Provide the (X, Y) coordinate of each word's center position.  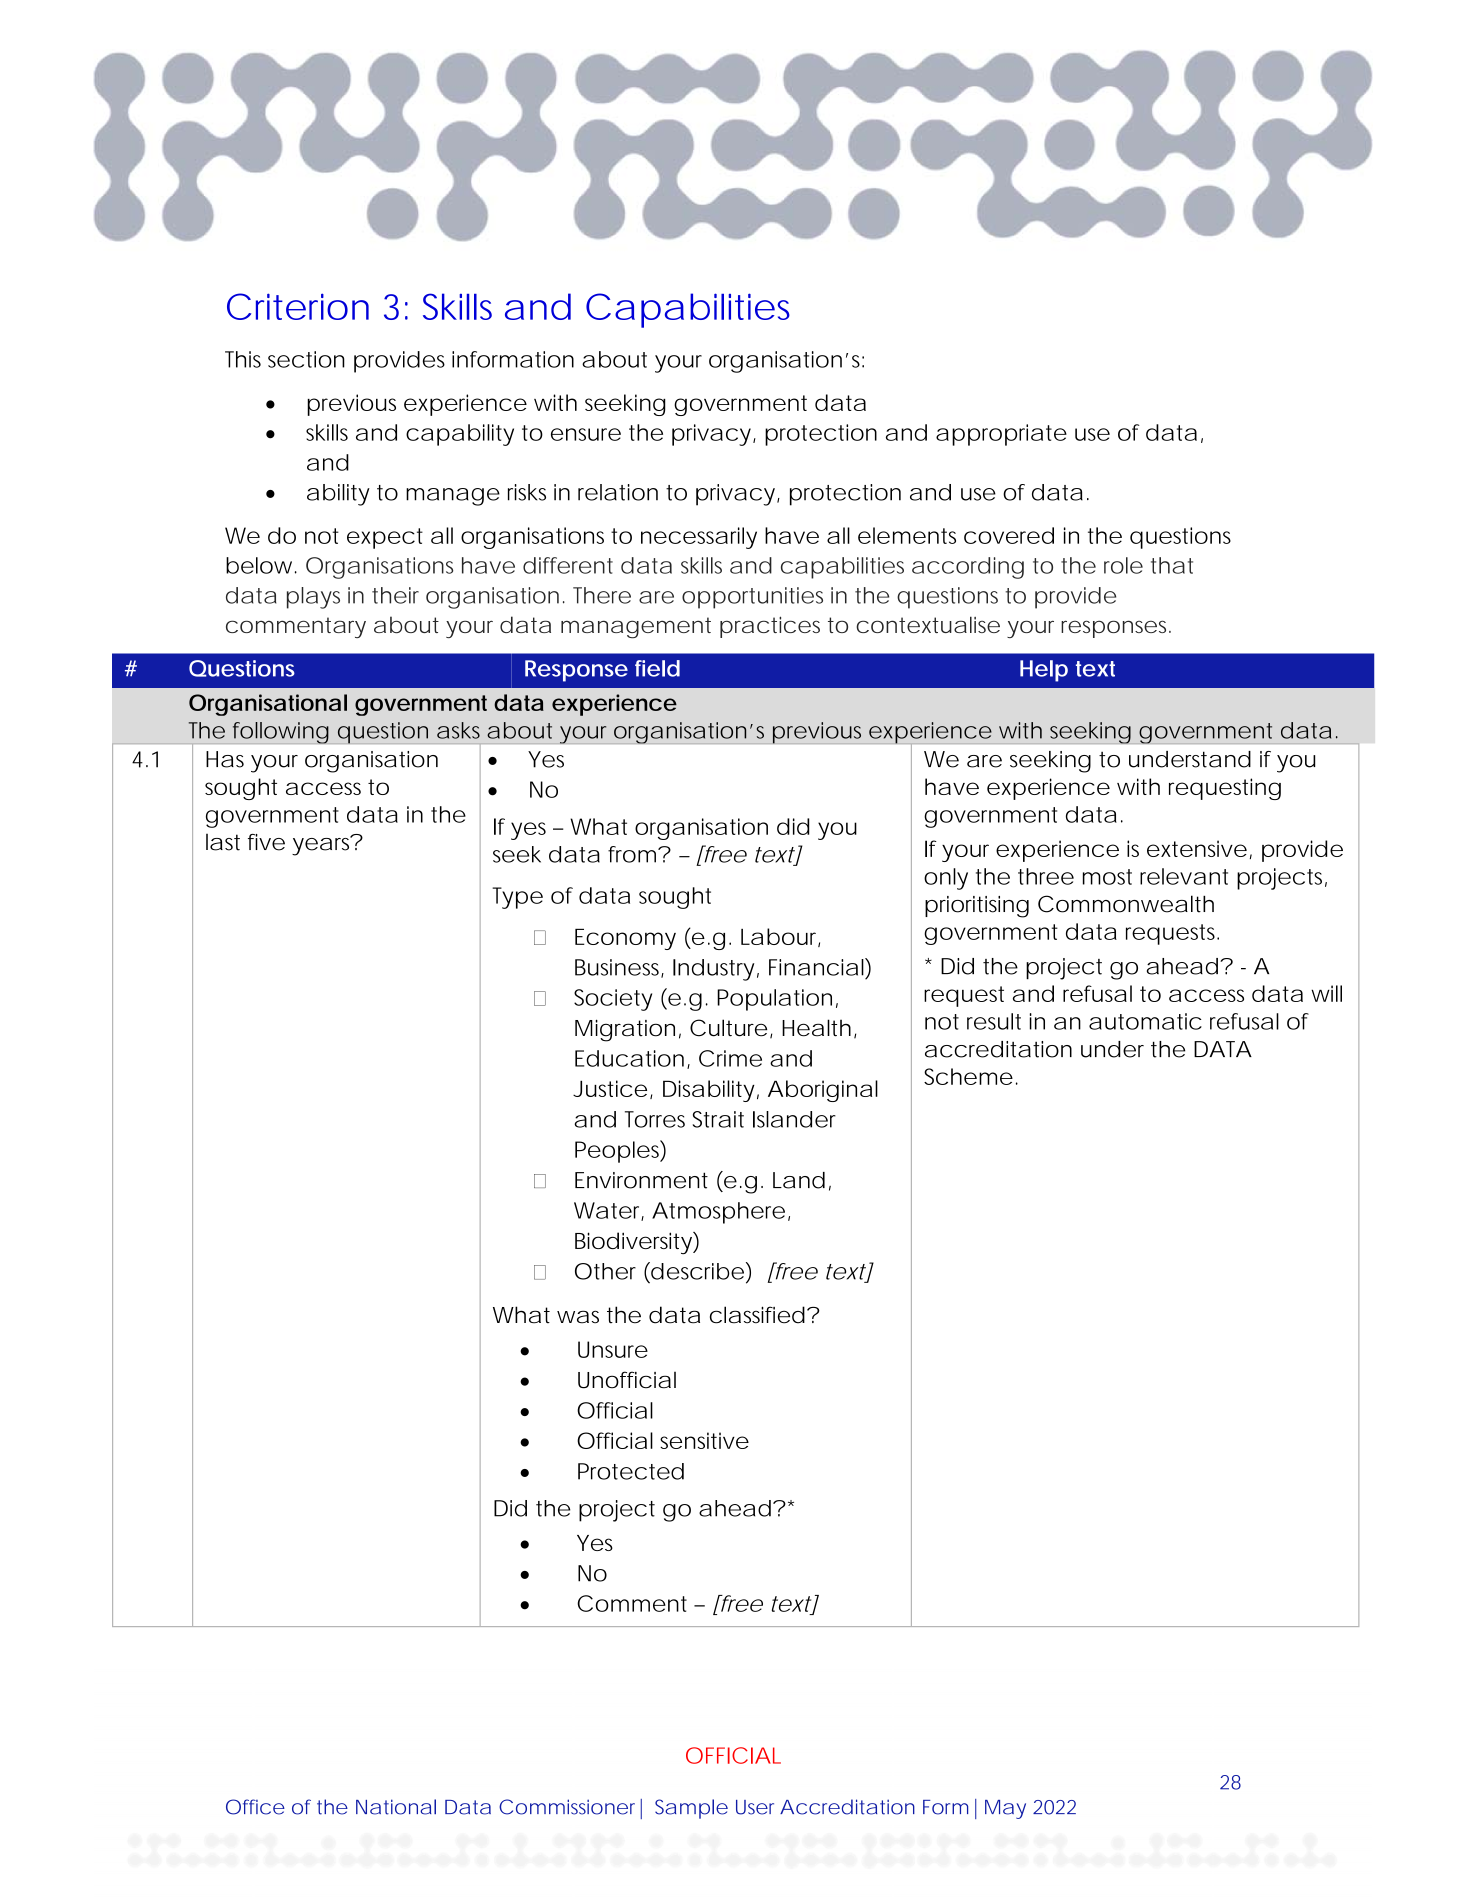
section (306, 359)
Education (629, 1058)
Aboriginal (823, 1091)
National (396, 1807)
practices (770, 627)
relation (618, 492)
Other (605, 1271)
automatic (1145, 1021)
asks (458, 730)
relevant (1184, 876)
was (578, 1317)
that (1172, 565)
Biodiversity (634, 1243)
